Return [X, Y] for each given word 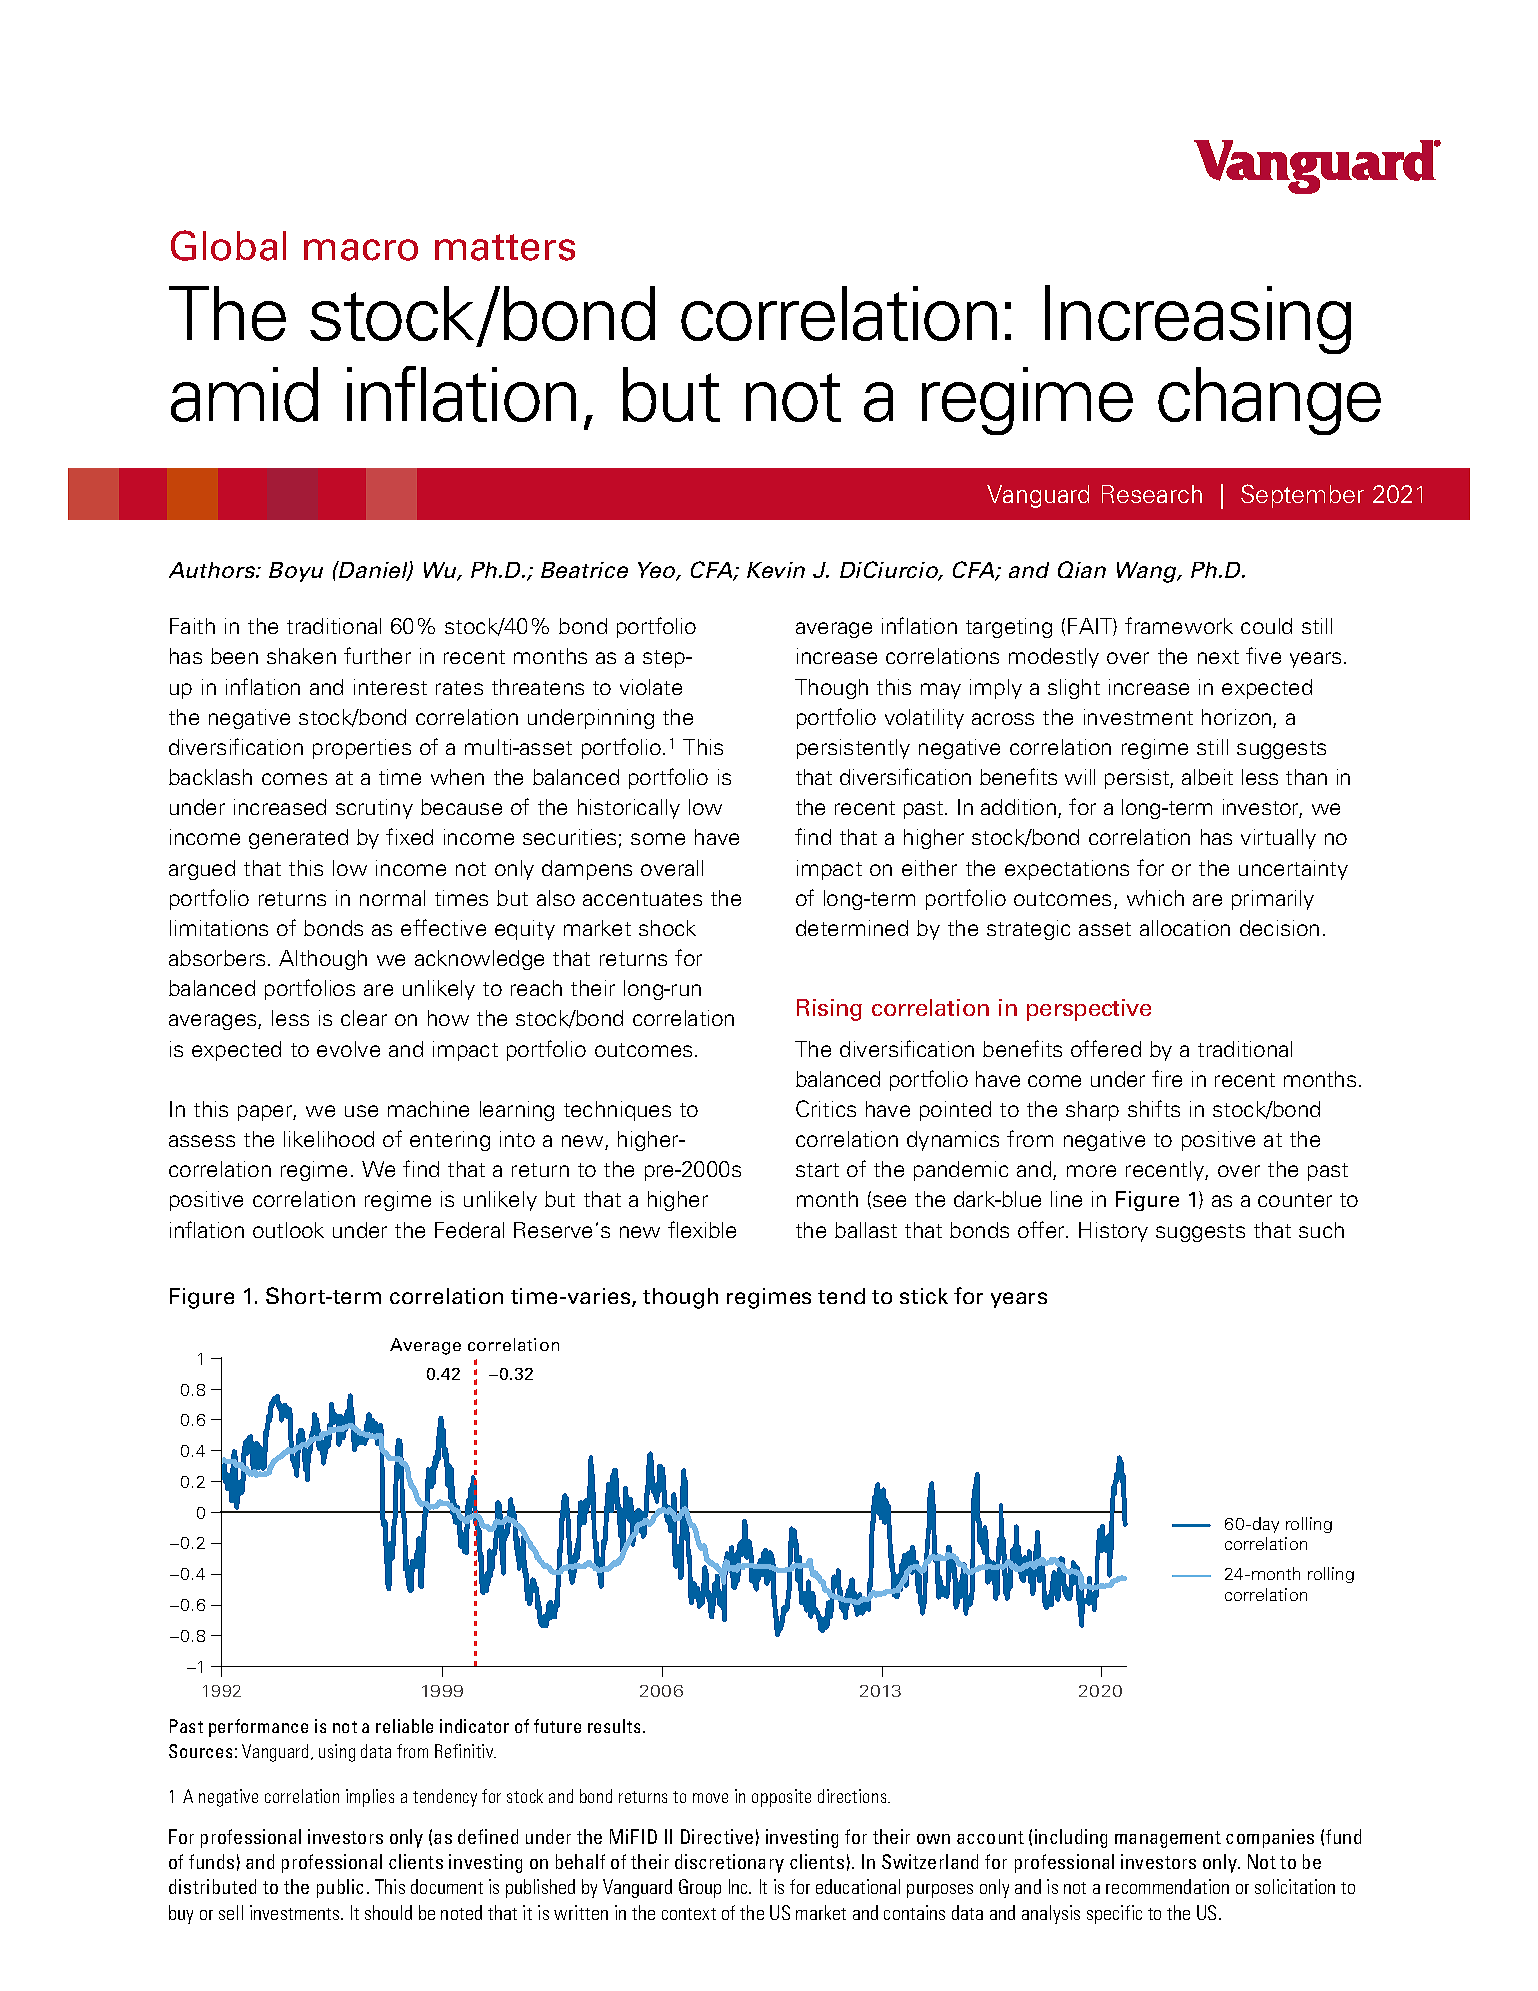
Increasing [1198, 319]
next [1218, 657]
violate [651, 687]
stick [924, 1296]
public [340, 1888]
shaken [301, 656]
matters [505, 247]
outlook [288, 1230]
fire [1167, 1078]
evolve [348, 1049]
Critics [826, 1108]
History [1113, 1232]
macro [361, 250]
